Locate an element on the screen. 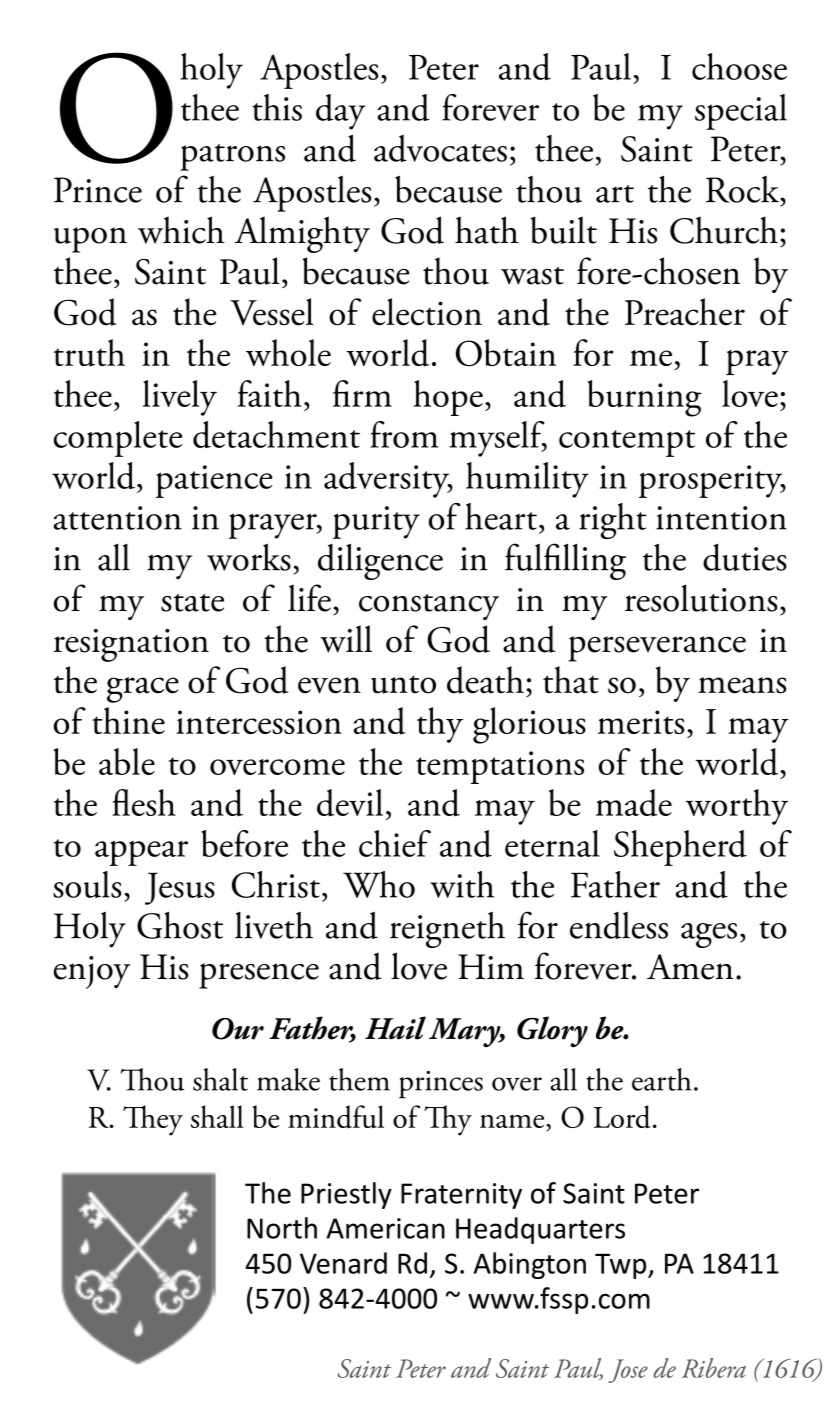 The height and width of the screenshot is (1402, 840). appear is located at coordinates (141, 853).
